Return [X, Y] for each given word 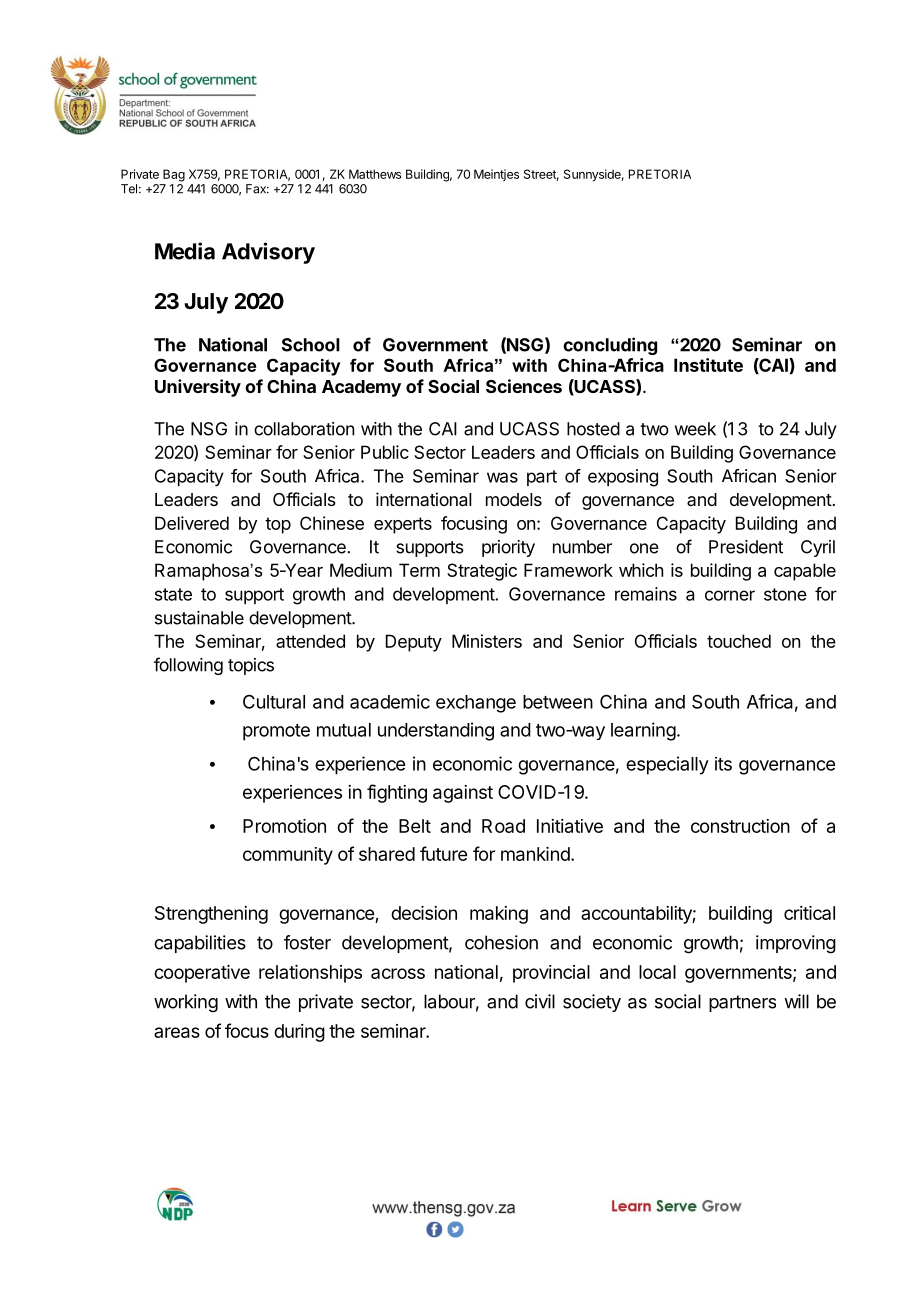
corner [730, 595]
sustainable [199, 618]
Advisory [268, 253]
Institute [708, 365]
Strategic [482, 572]
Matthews [375, 174]
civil [540, 1001]
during [299, 1033]
